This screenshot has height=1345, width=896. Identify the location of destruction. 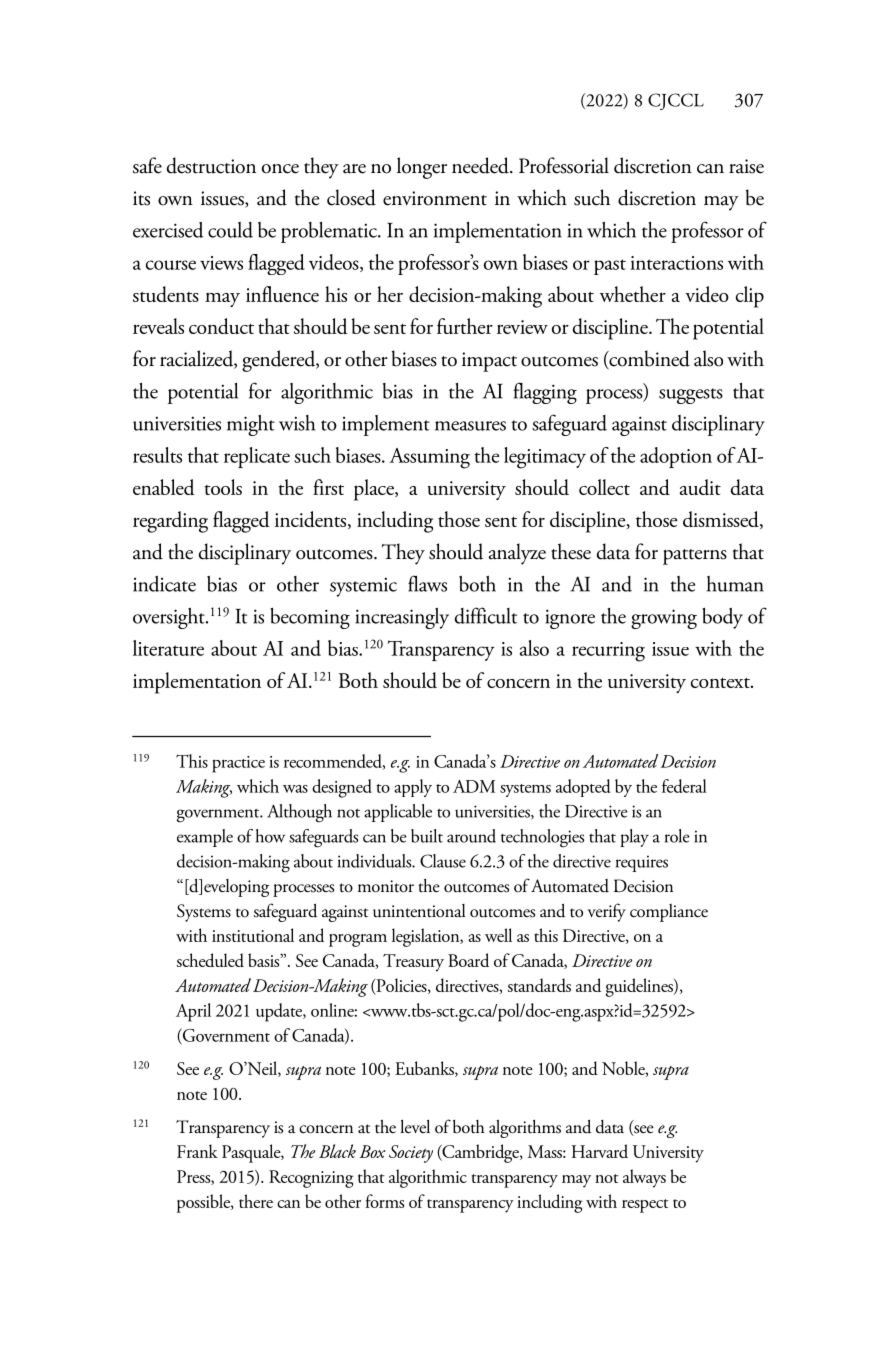
(211, 165).
